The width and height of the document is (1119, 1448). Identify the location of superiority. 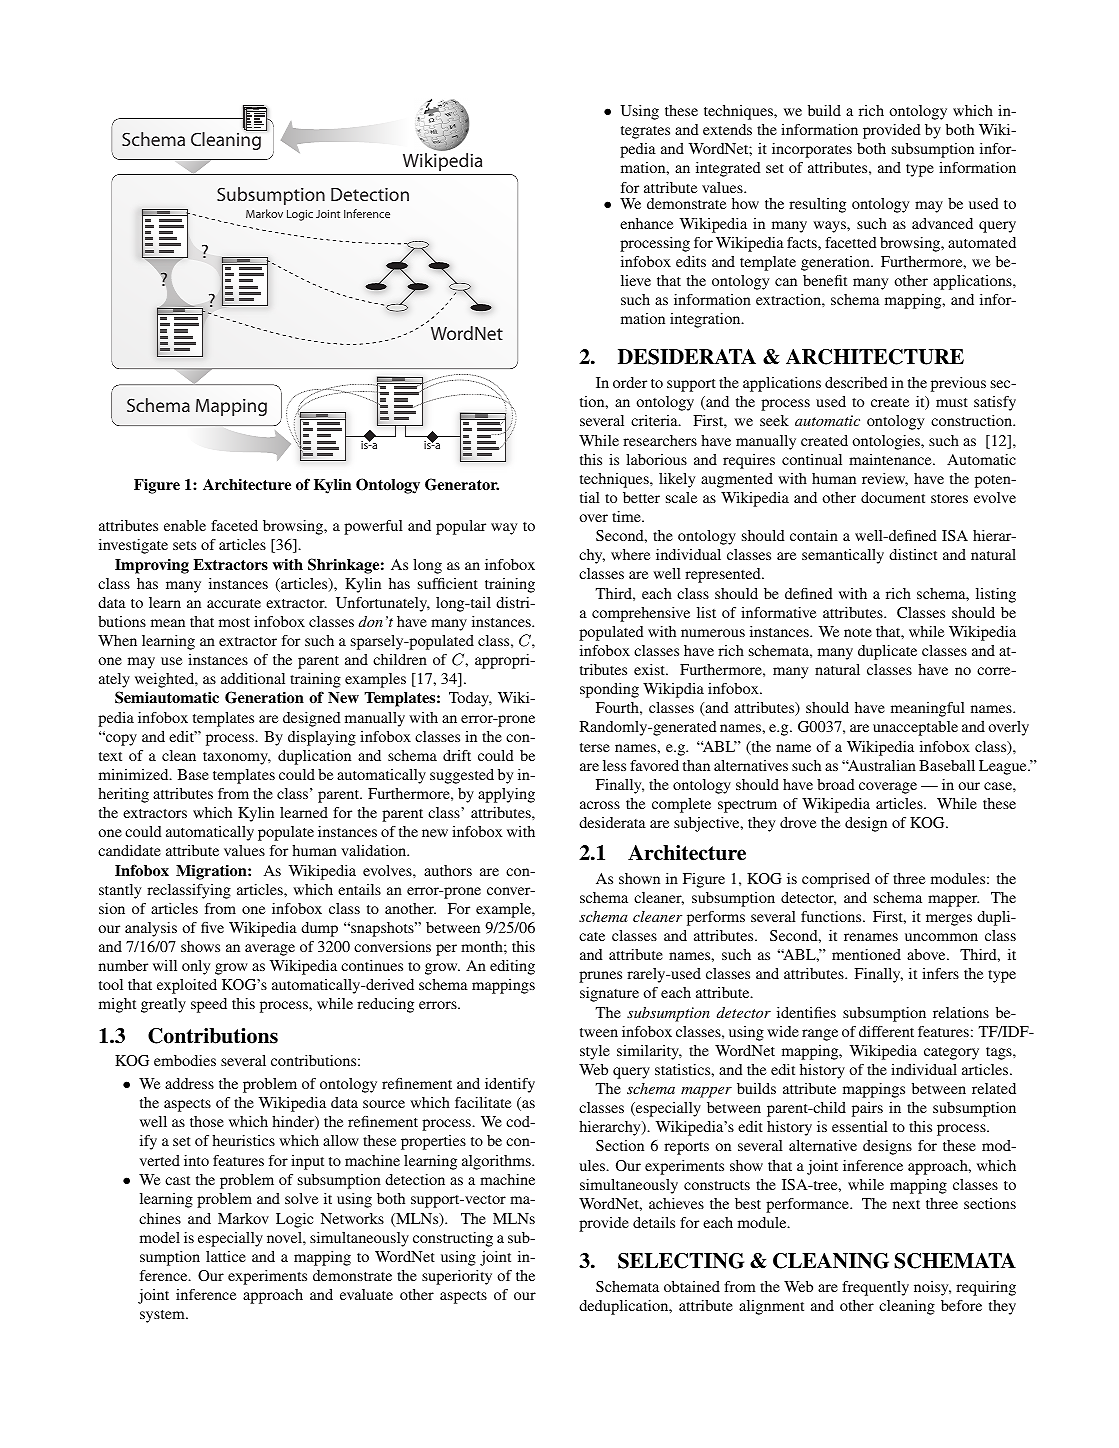
(457, 1277).
